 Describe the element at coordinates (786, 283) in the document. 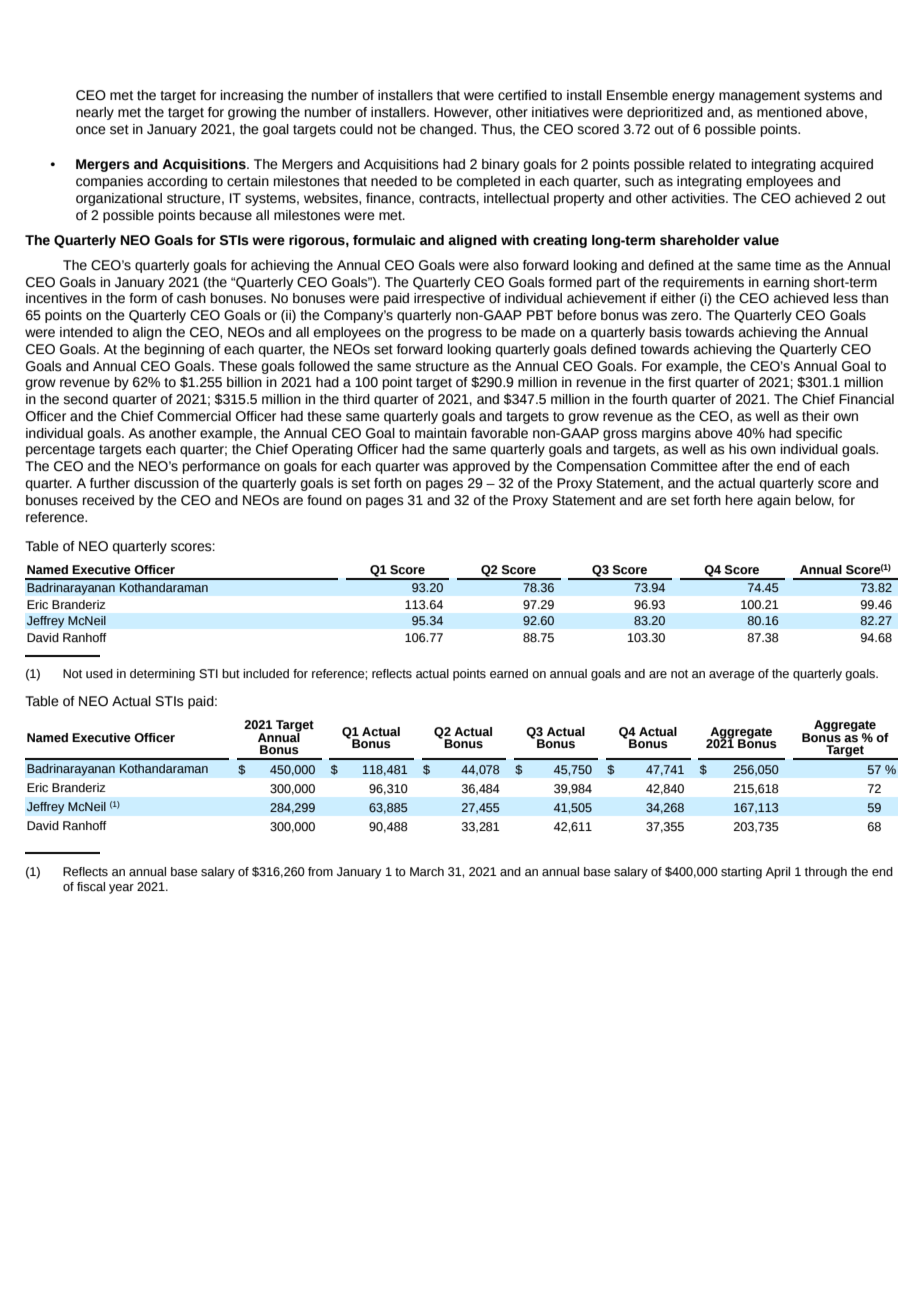

I see `earning` at that location.
